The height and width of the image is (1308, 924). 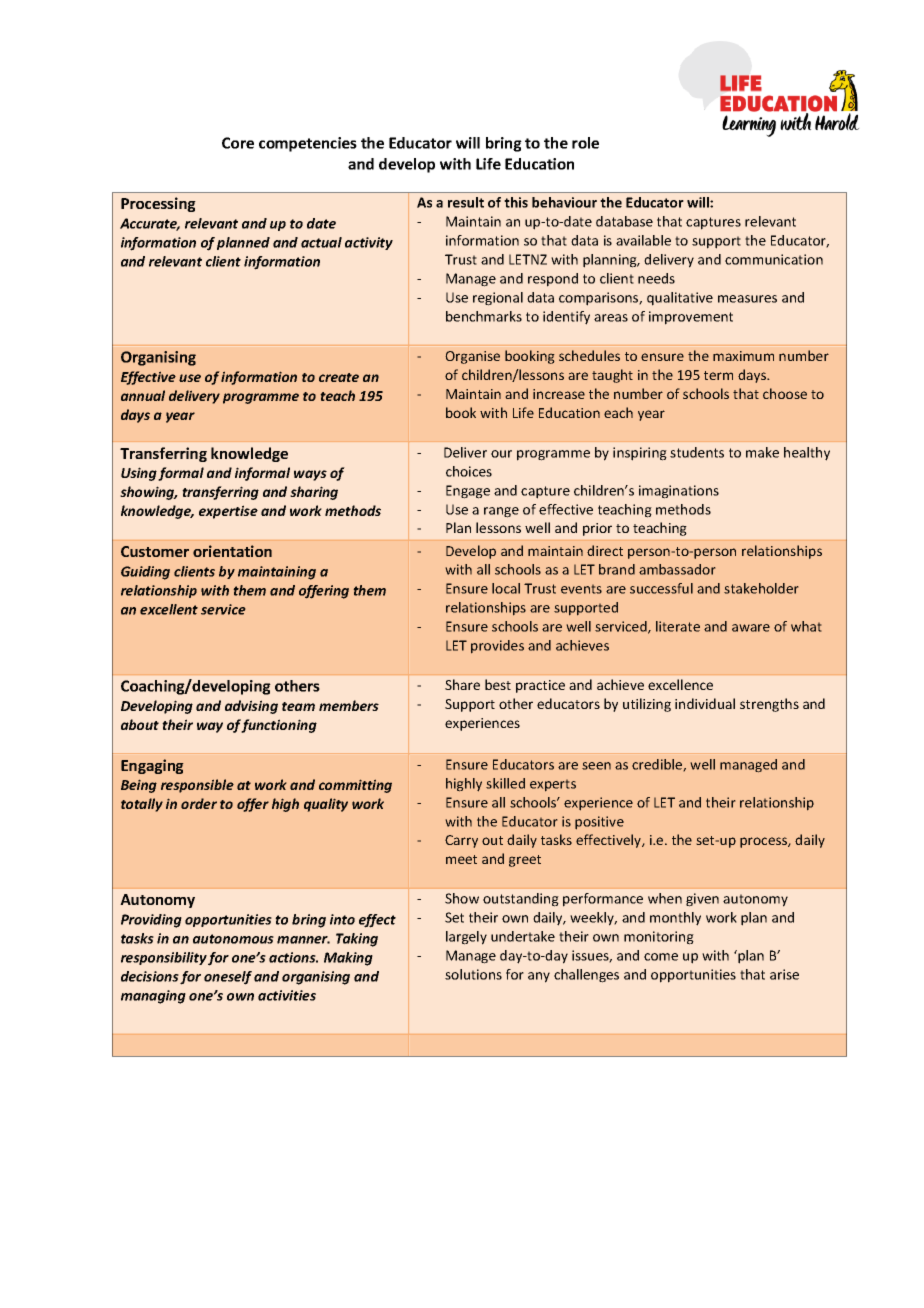 I want to click on available, so click(x=643, y=240).
